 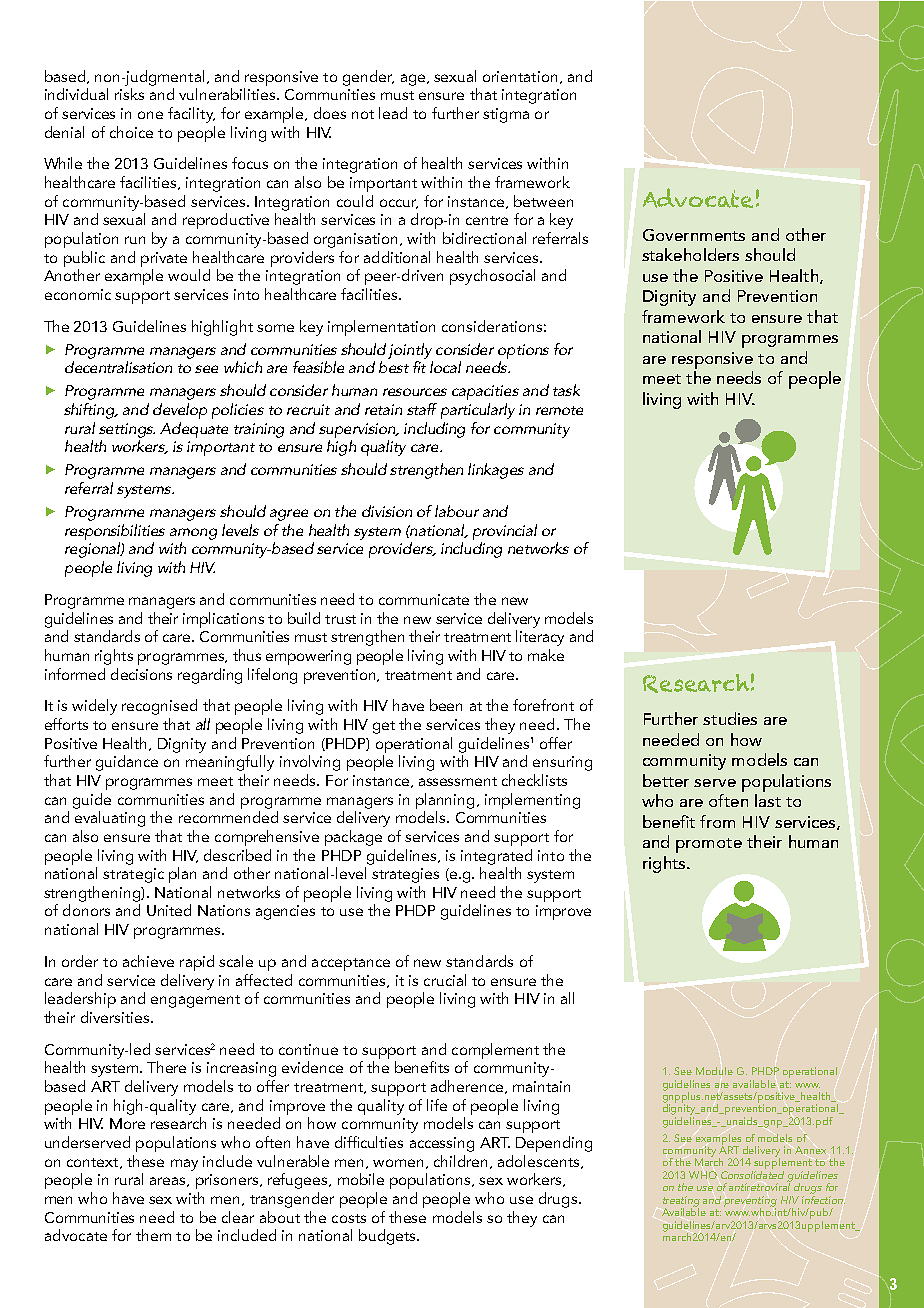 What do you see at coordinates (460, 1161) in the screenshot?
I see `children` at bounding box center [460, 1161].
